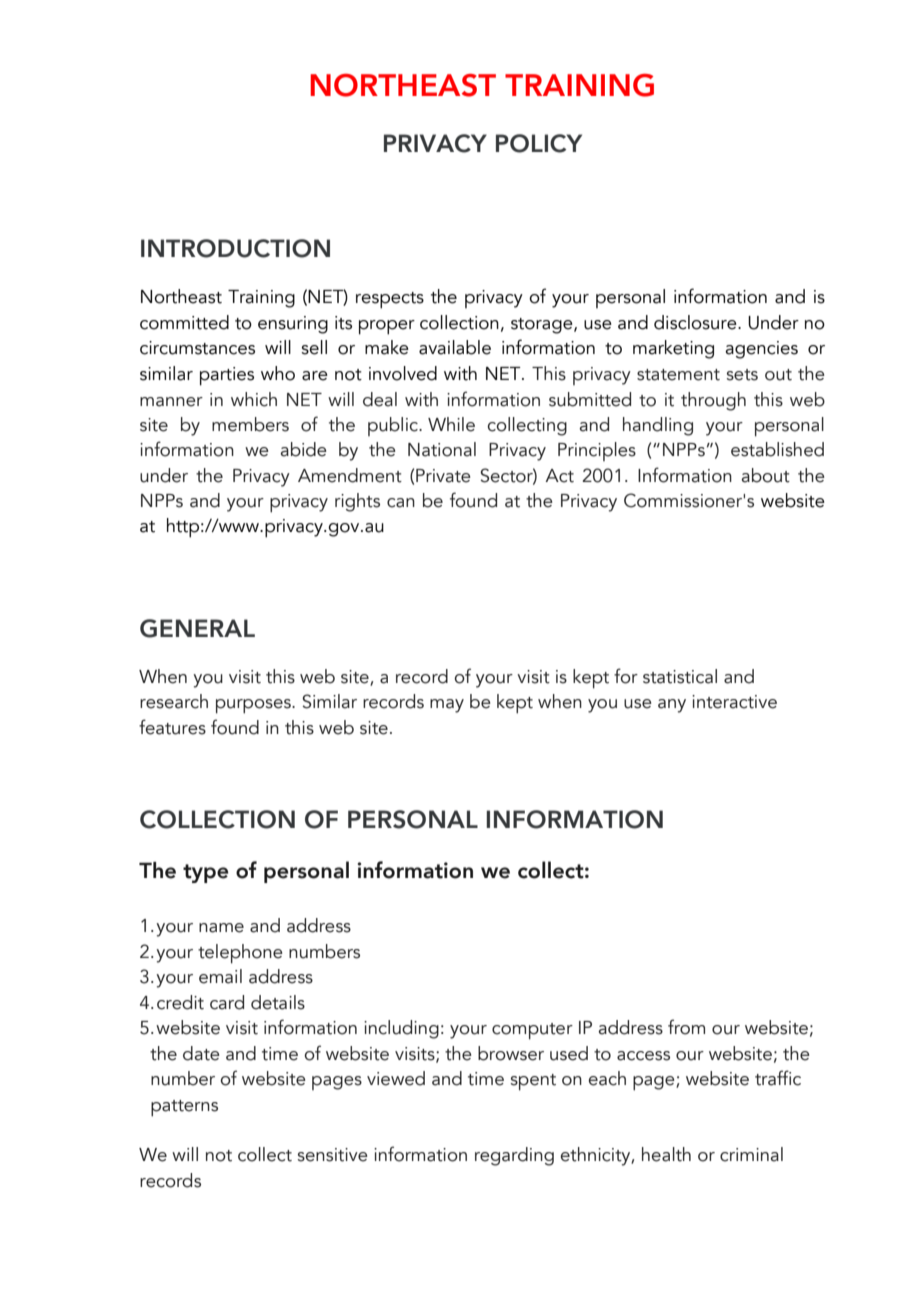 The height and width of the screenshot is (1308, 924). I want to click on patterns, so click(184, 1108).
